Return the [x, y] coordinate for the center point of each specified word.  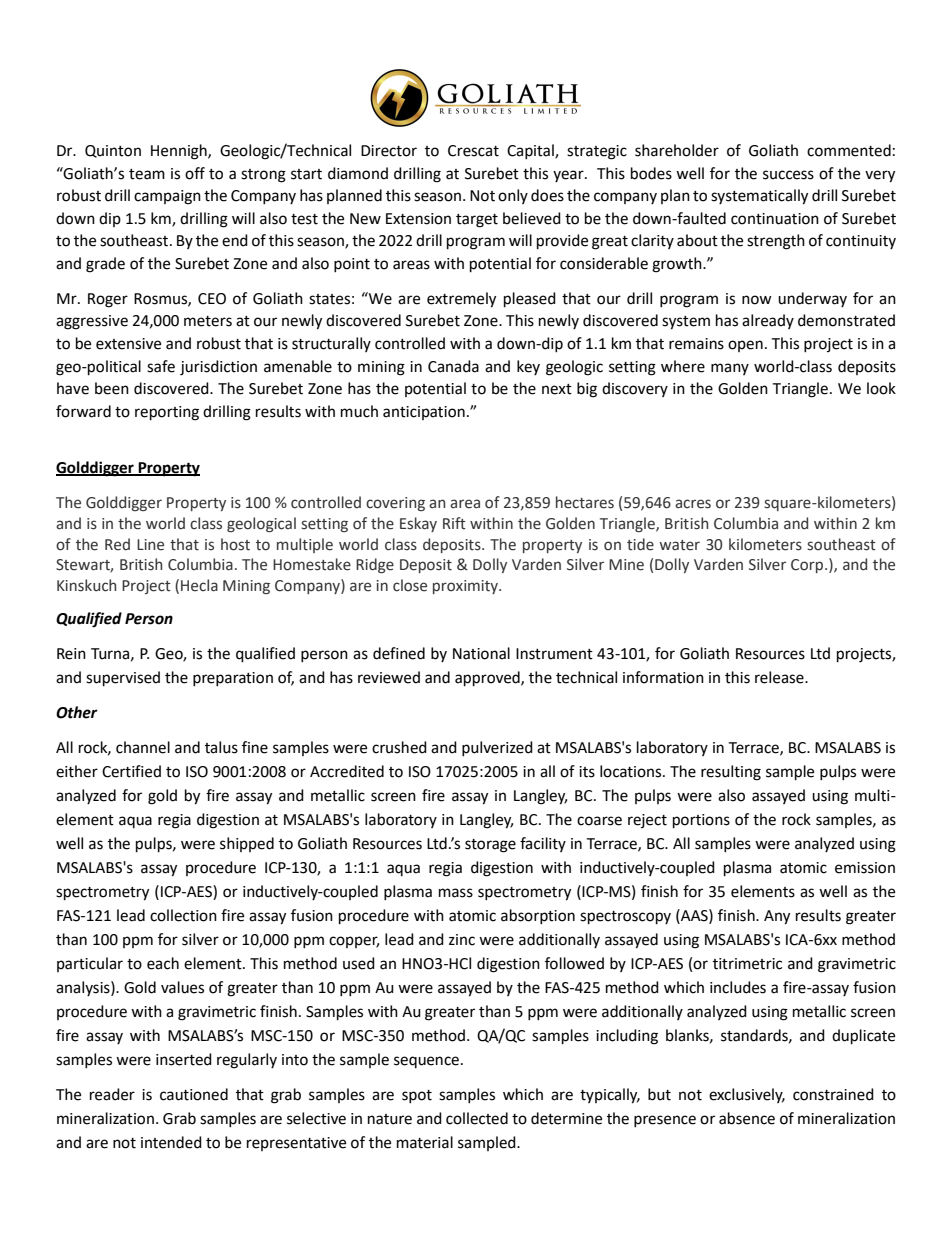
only [513, 196]
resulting [731, 773]
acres [693, 504]
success [788, 175]
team [147, 174]
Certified [131, 771]
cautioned [194, 1094]
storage [490, 846]
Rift [454, 523]
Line [150, 545]
